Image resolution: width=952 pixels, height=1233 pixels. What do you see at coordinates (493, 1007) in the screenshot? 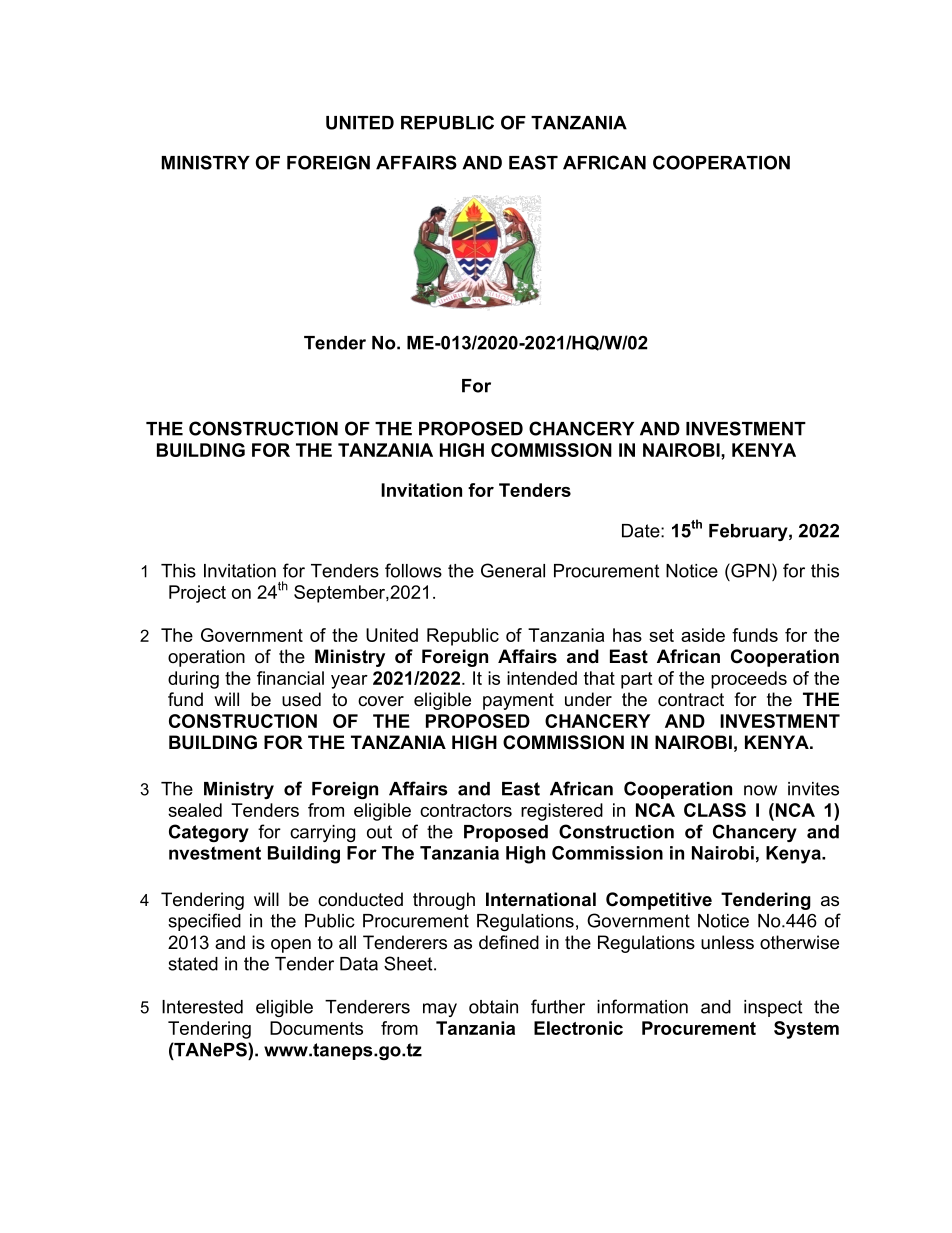
I see `obtain` at bounding box center [493, 1007].
